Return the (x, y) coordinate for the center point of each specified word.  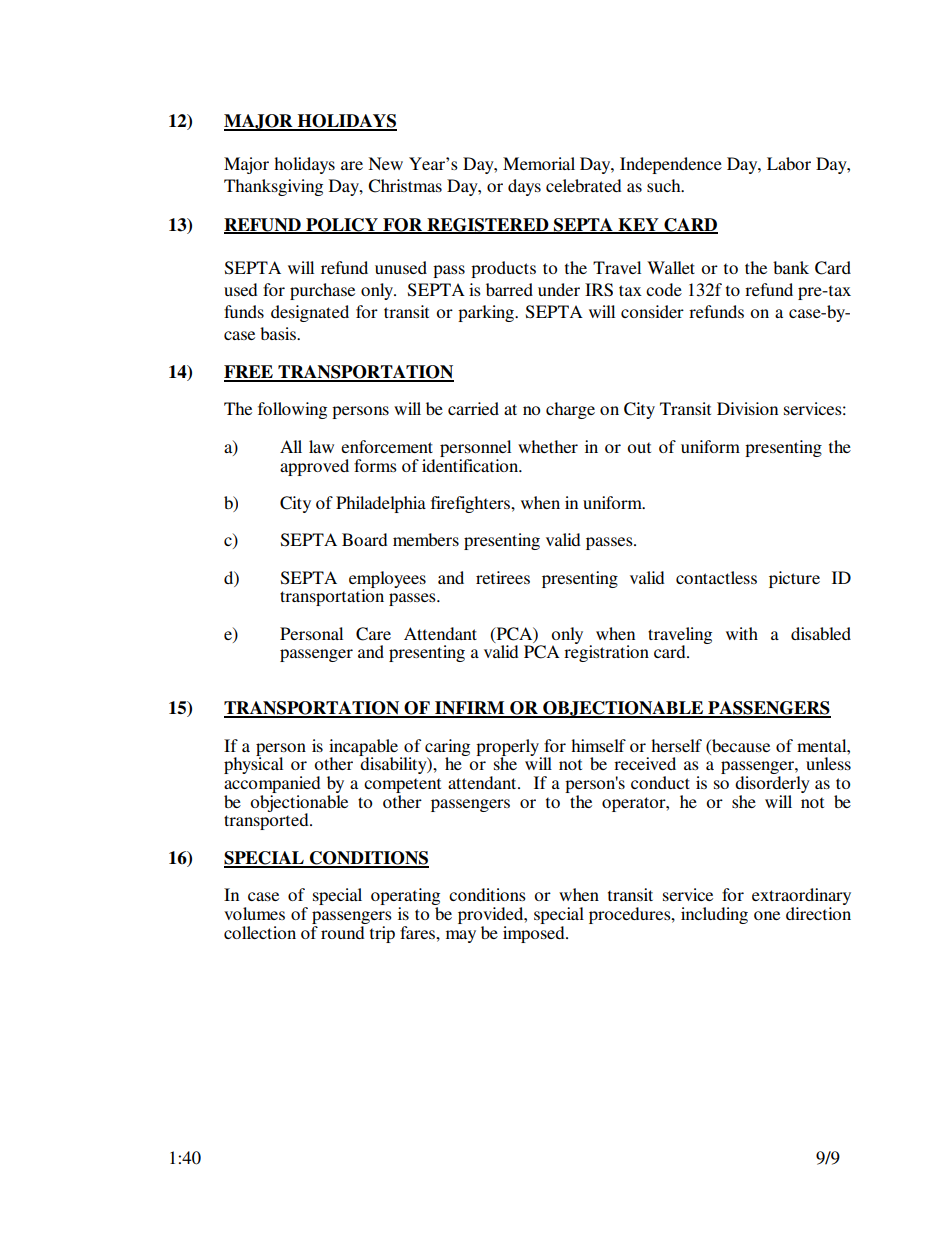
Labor (789, 163)
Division (747, 408)
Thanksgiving (273, 187)
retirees (503, 577)
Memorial (539, 163)
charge (570, 410)
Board (365, 539)
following (292, 410)
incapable (365, 748)
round (344, 931)
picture (794, 579)
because (740, 745)
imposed (535, 933)
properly (508, 748)
